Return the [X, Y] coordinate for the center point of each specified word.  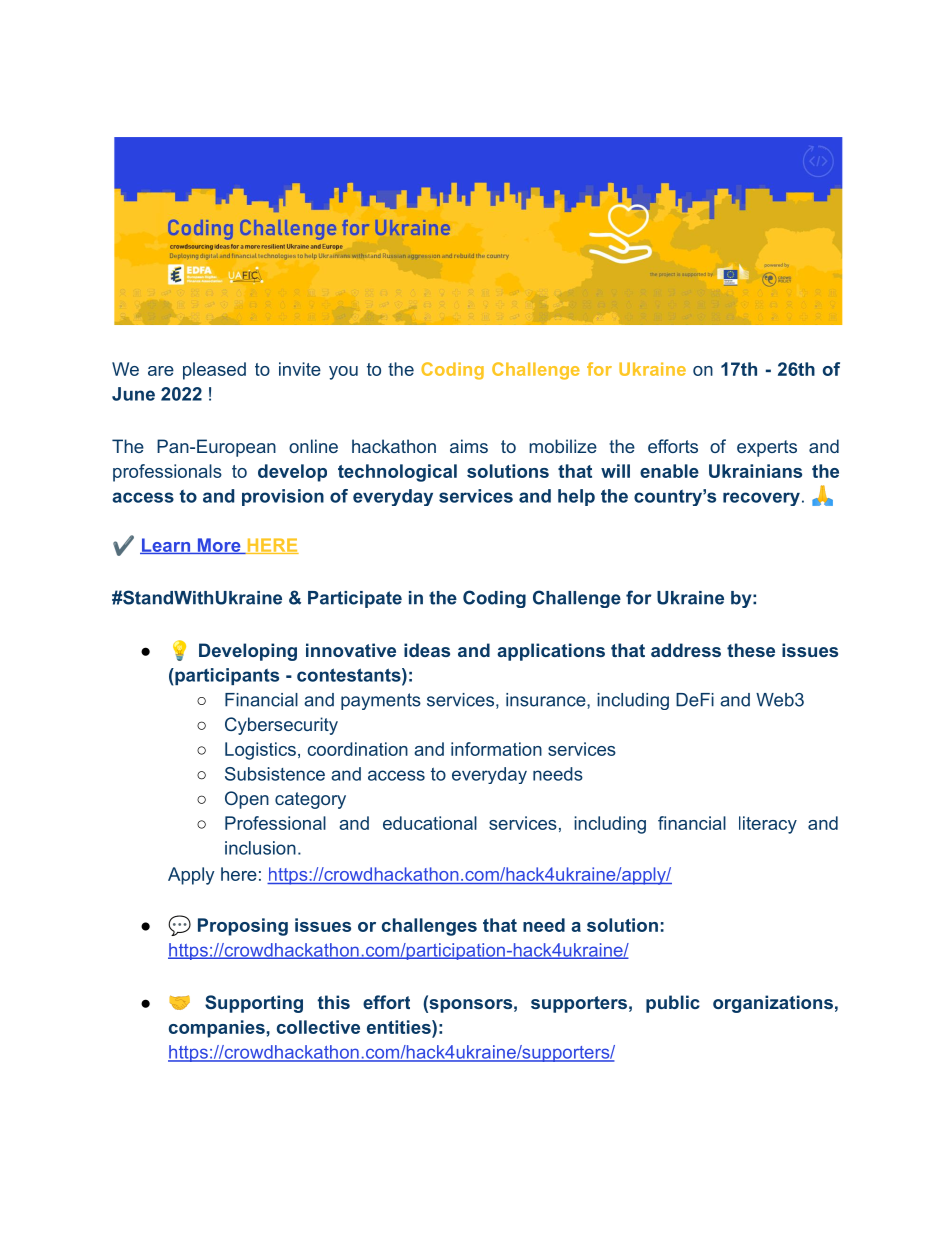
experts [767, 448]
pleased [214, 371]
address [686, 650]
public [673, 1004]
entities [400, 1027]
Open [247, 800]
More [219, 546]
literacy [768, 825]
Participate [355, 599]
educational [430, 823]
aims [469, 446]
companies [217, 1029]
